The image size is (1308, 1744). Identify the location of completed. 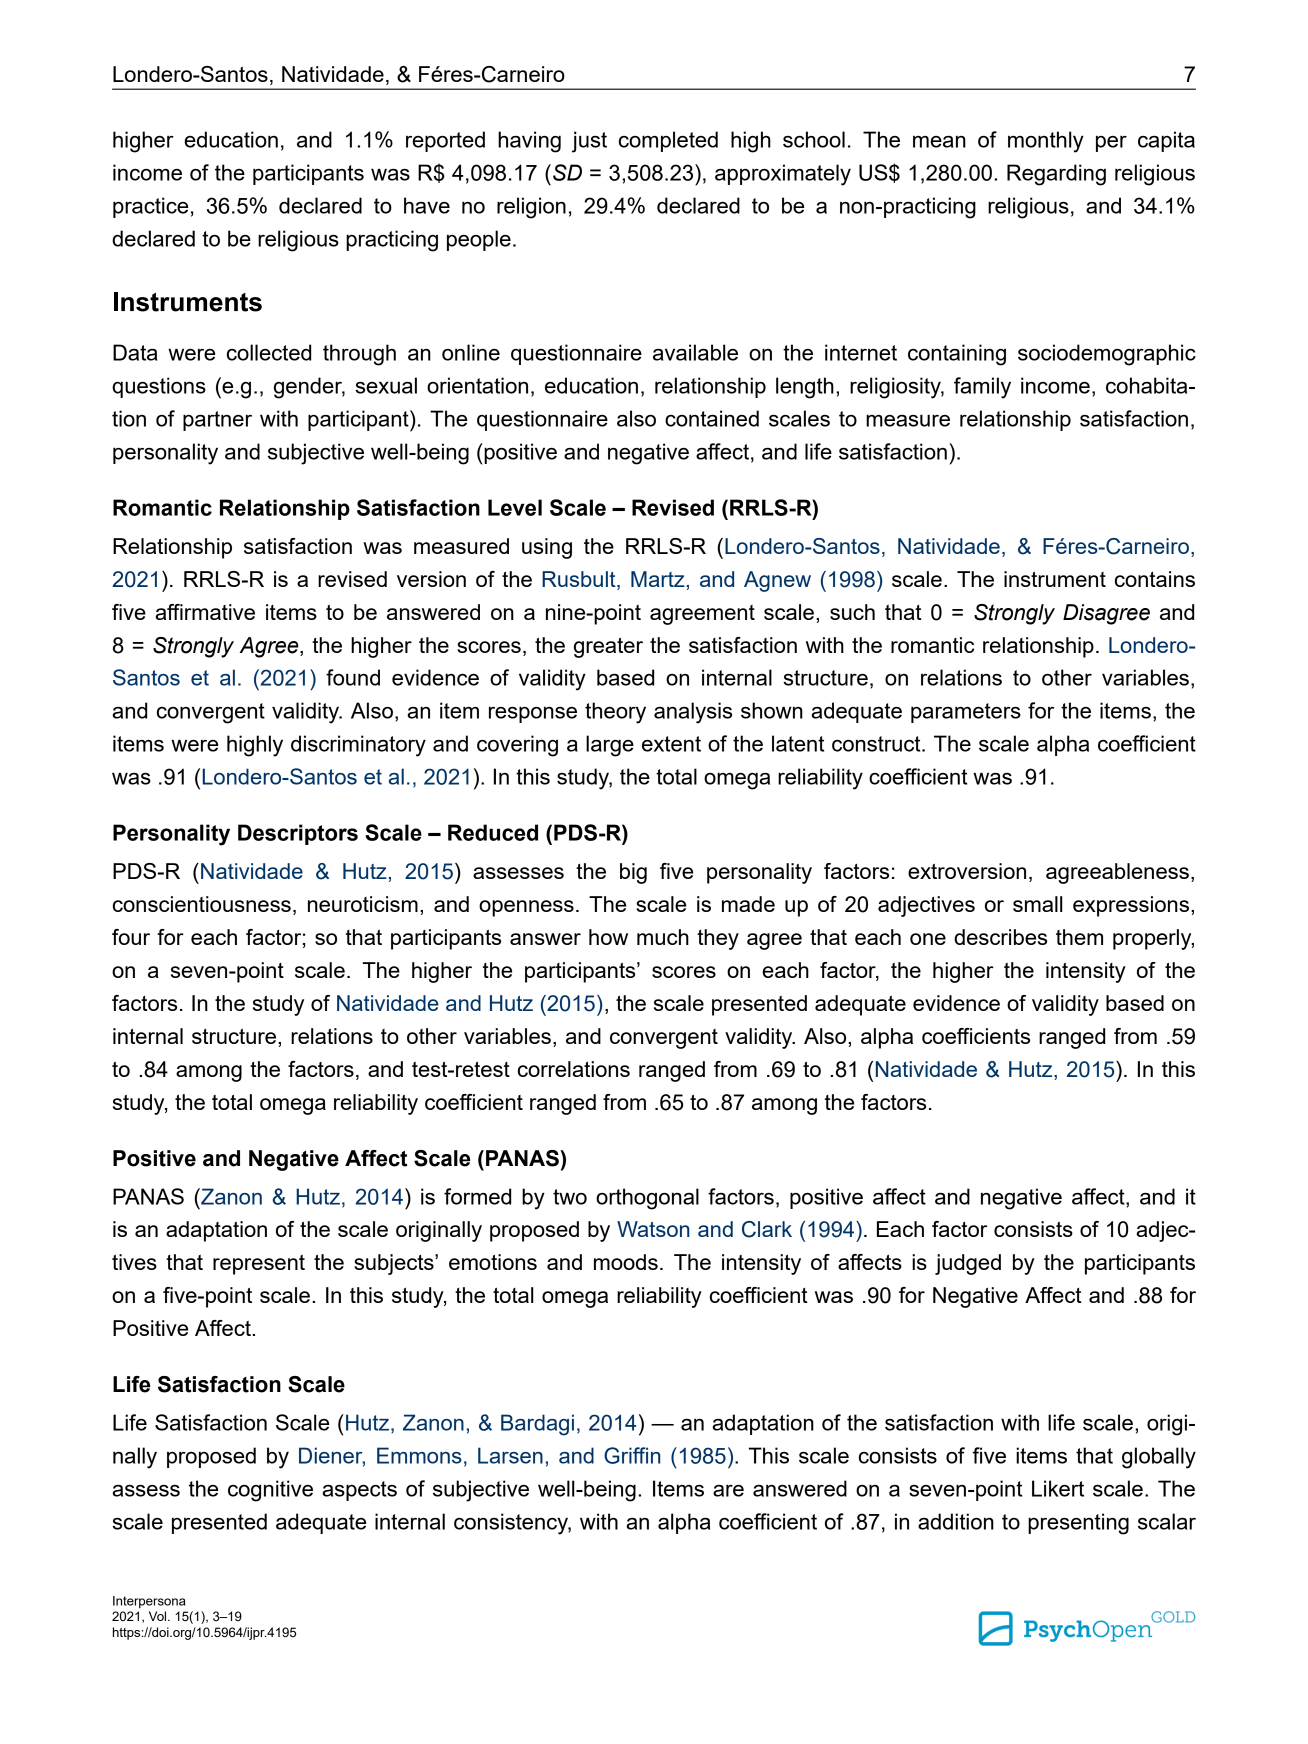
(668, 141).
